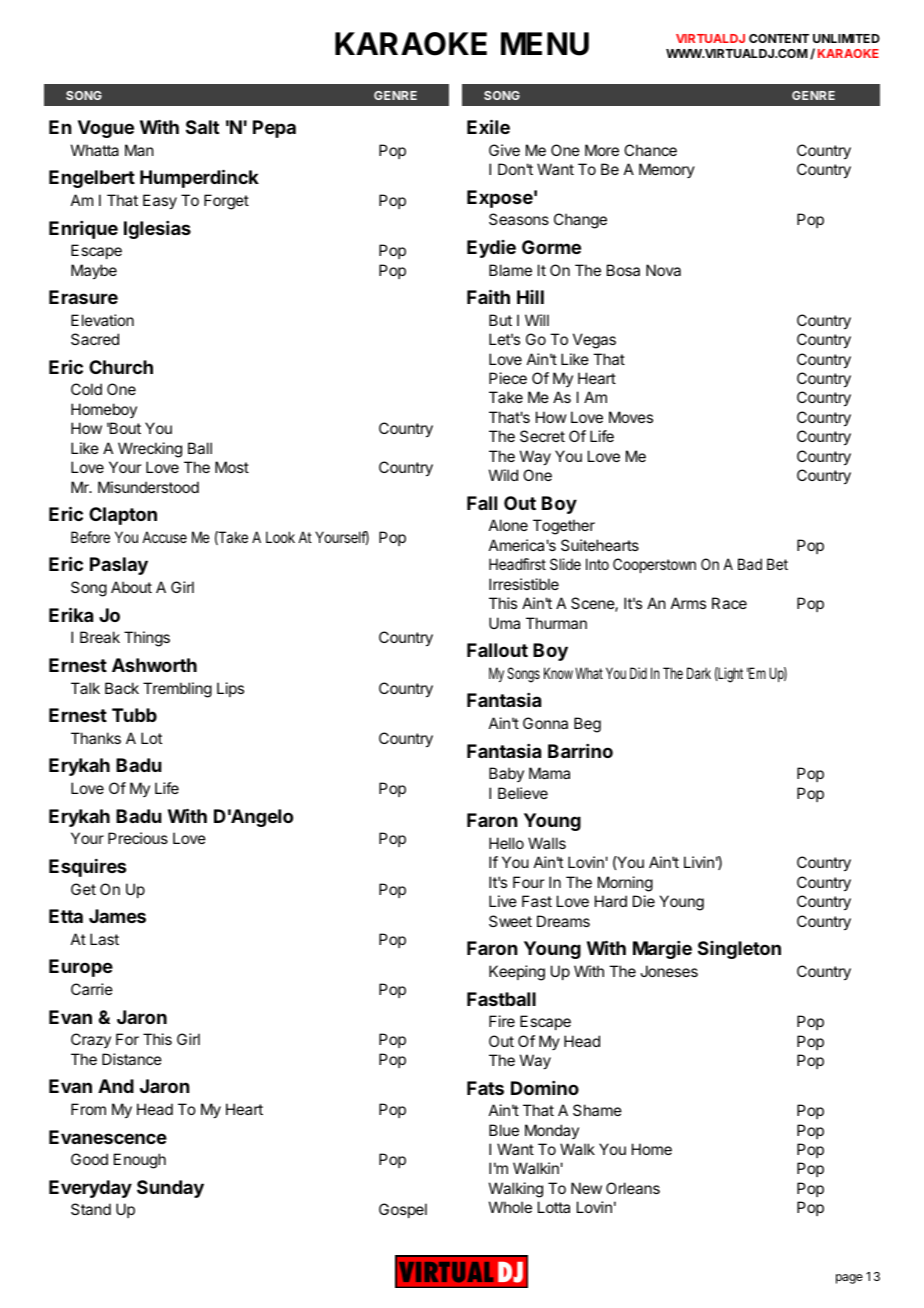 The height and width of the screenshot is (1308, 924). Describe the element at coordinates (779, 38) in the screenshot. I see `CONTENT` at that location.
